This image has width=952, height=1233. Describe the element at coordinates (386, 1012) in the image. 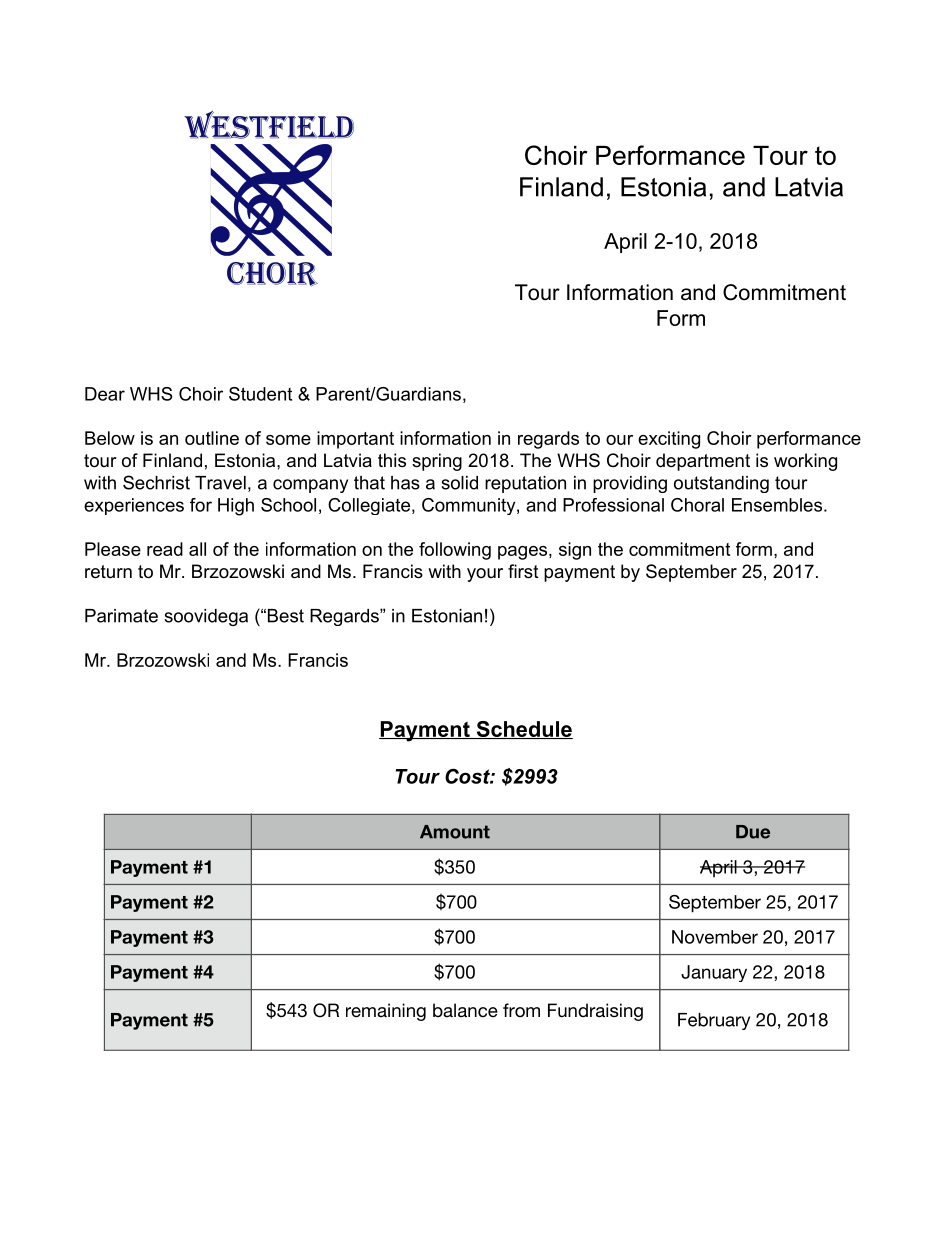

I see `remaining` at that location.
